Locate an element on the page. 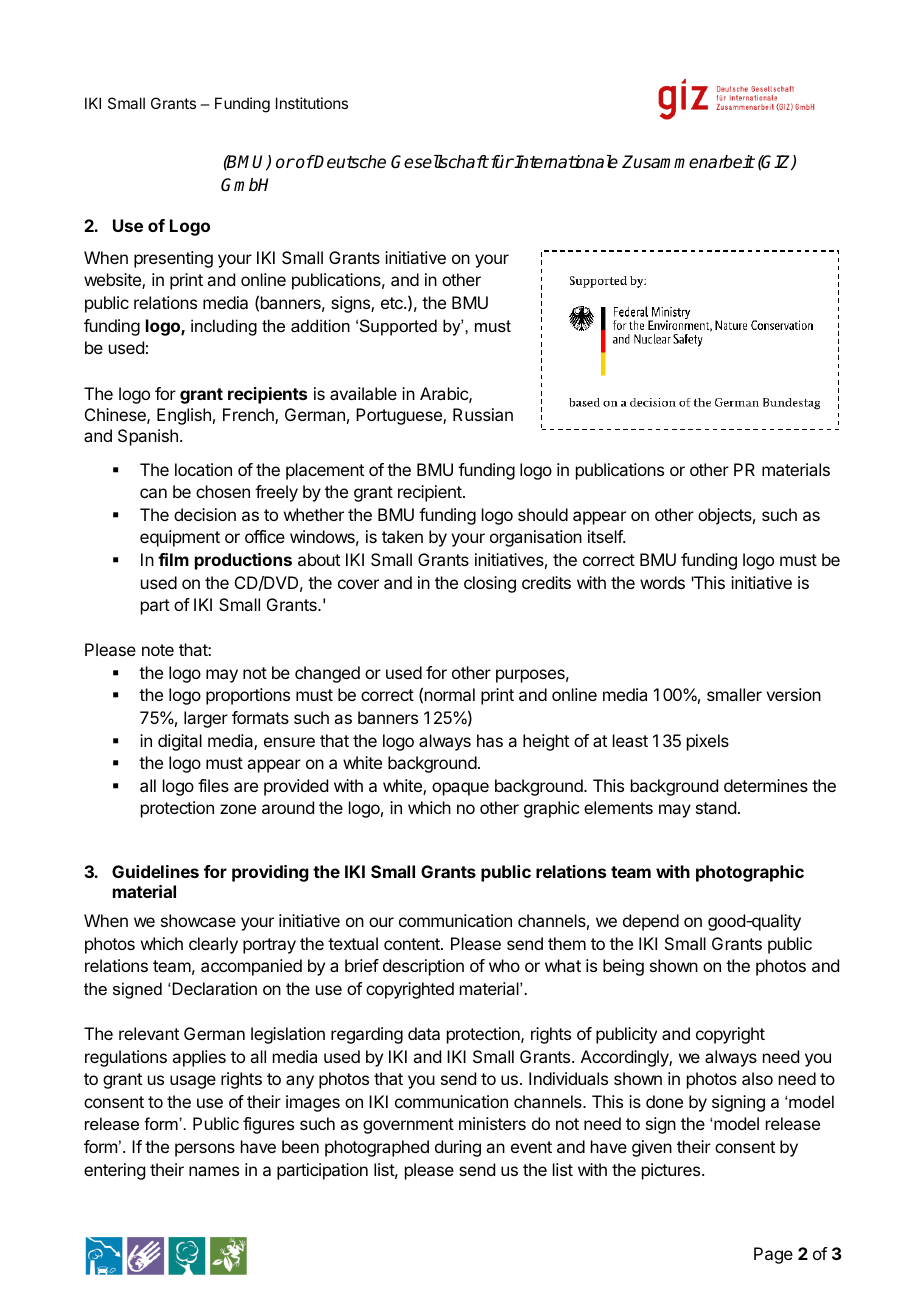 The width and height of the page is (924, 1308). Gesellschaft is located at coordinates (440, 162).
